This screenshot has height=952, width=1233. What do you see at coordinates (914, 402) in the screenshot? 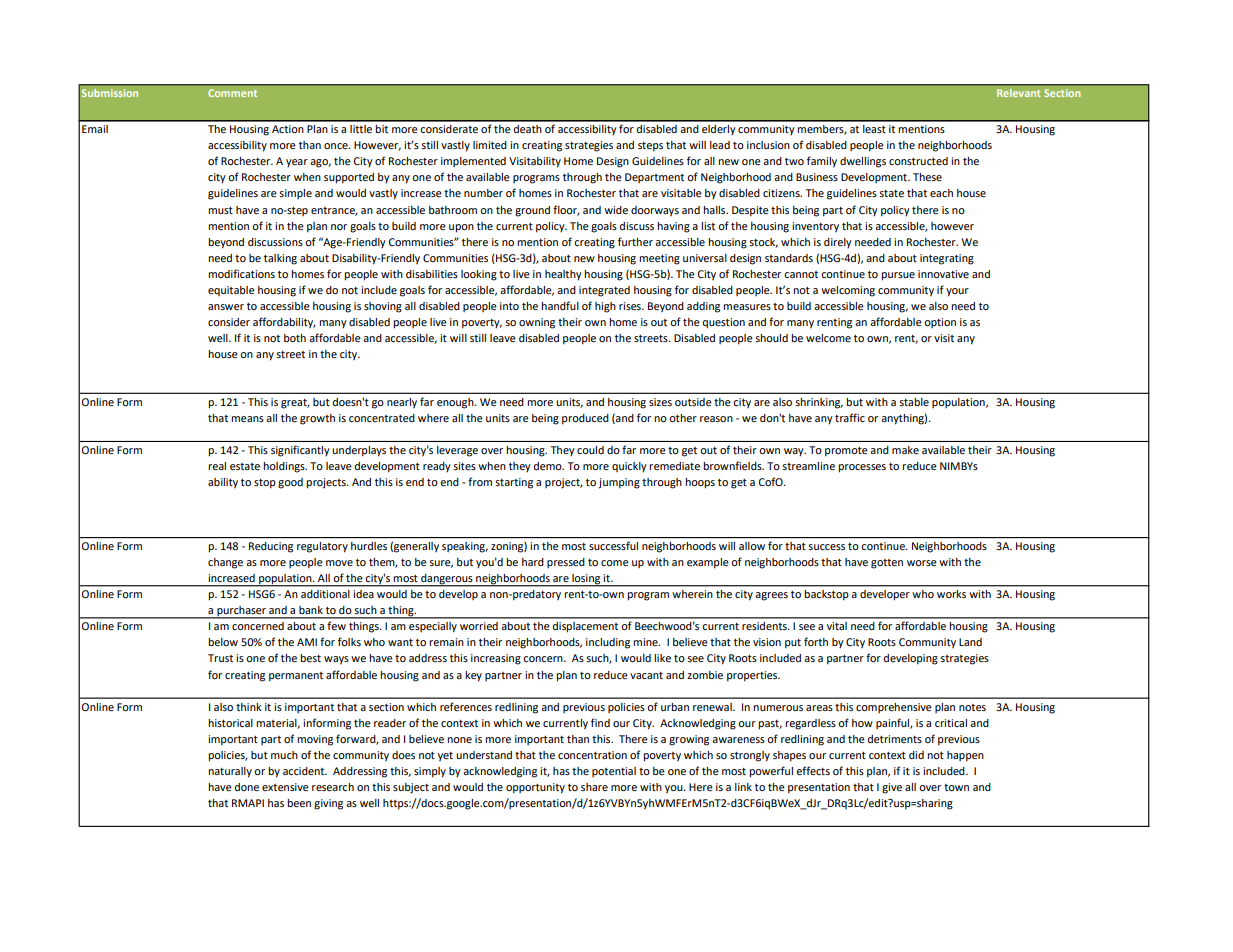
I see `stable` at bounding box center [914, 402].
